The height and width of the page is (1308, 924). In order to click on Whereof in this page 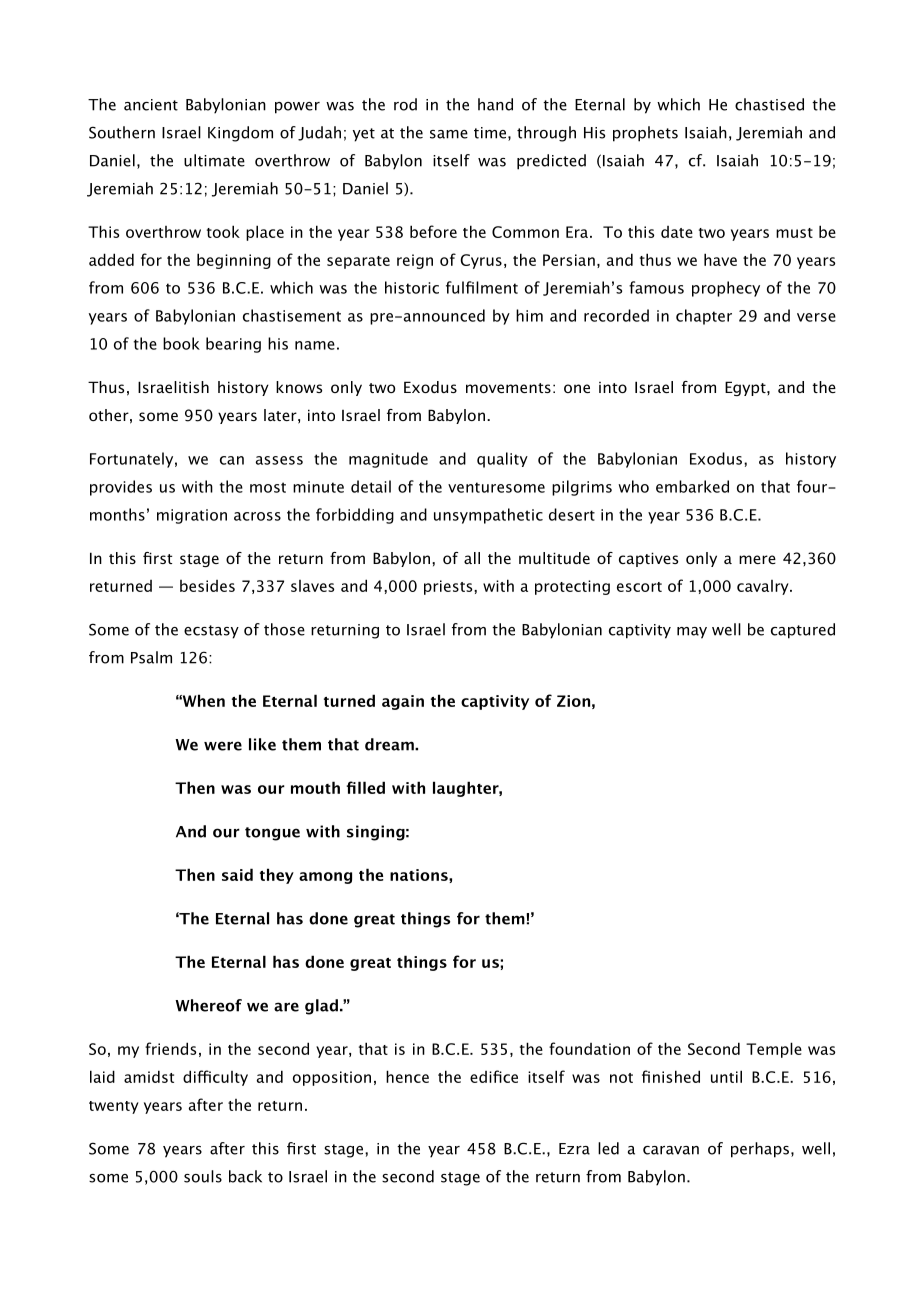, I will do `click(208, 1005)`.
